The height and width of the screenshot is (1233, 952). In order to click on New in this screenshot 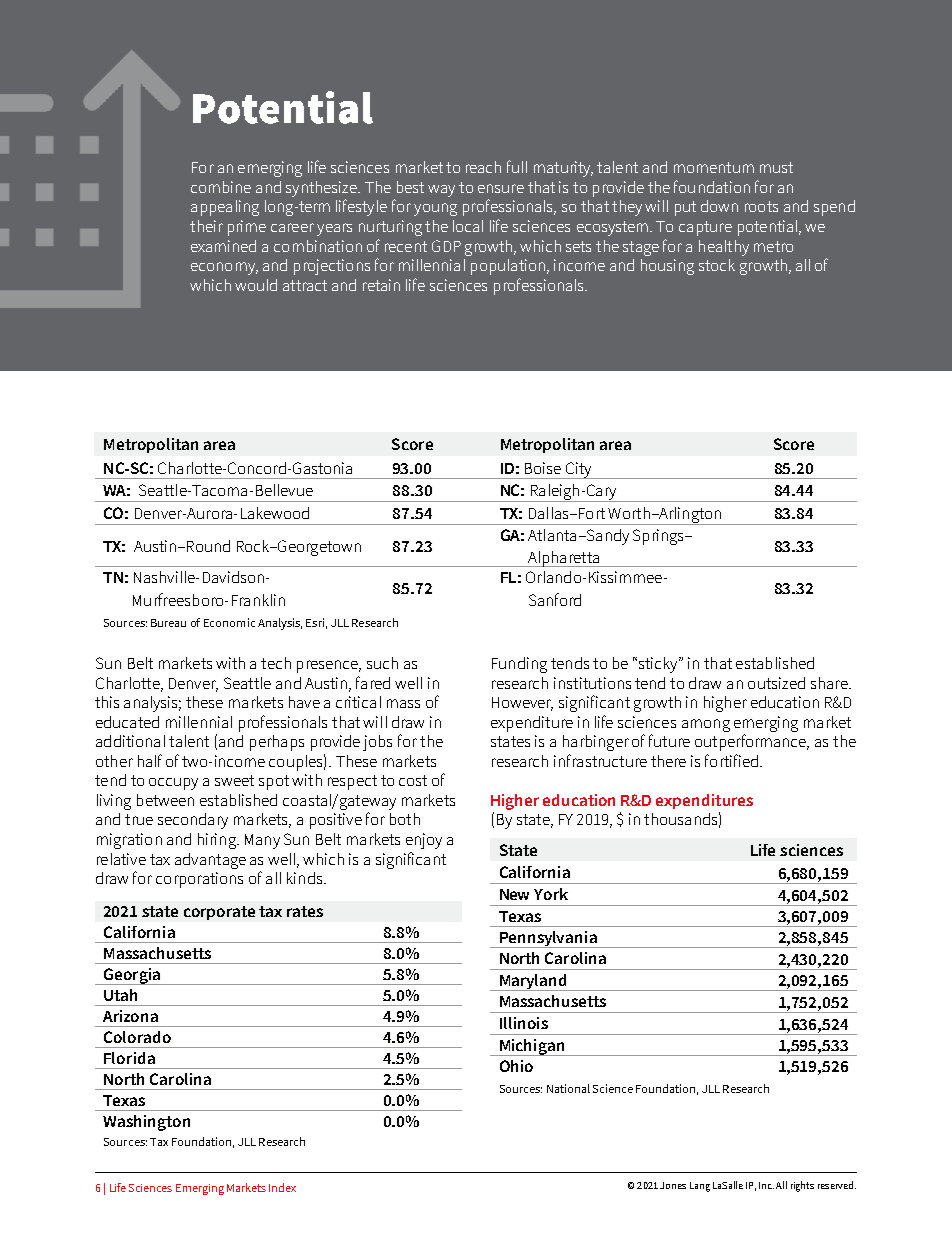, I will do `click(514, 894)`.
